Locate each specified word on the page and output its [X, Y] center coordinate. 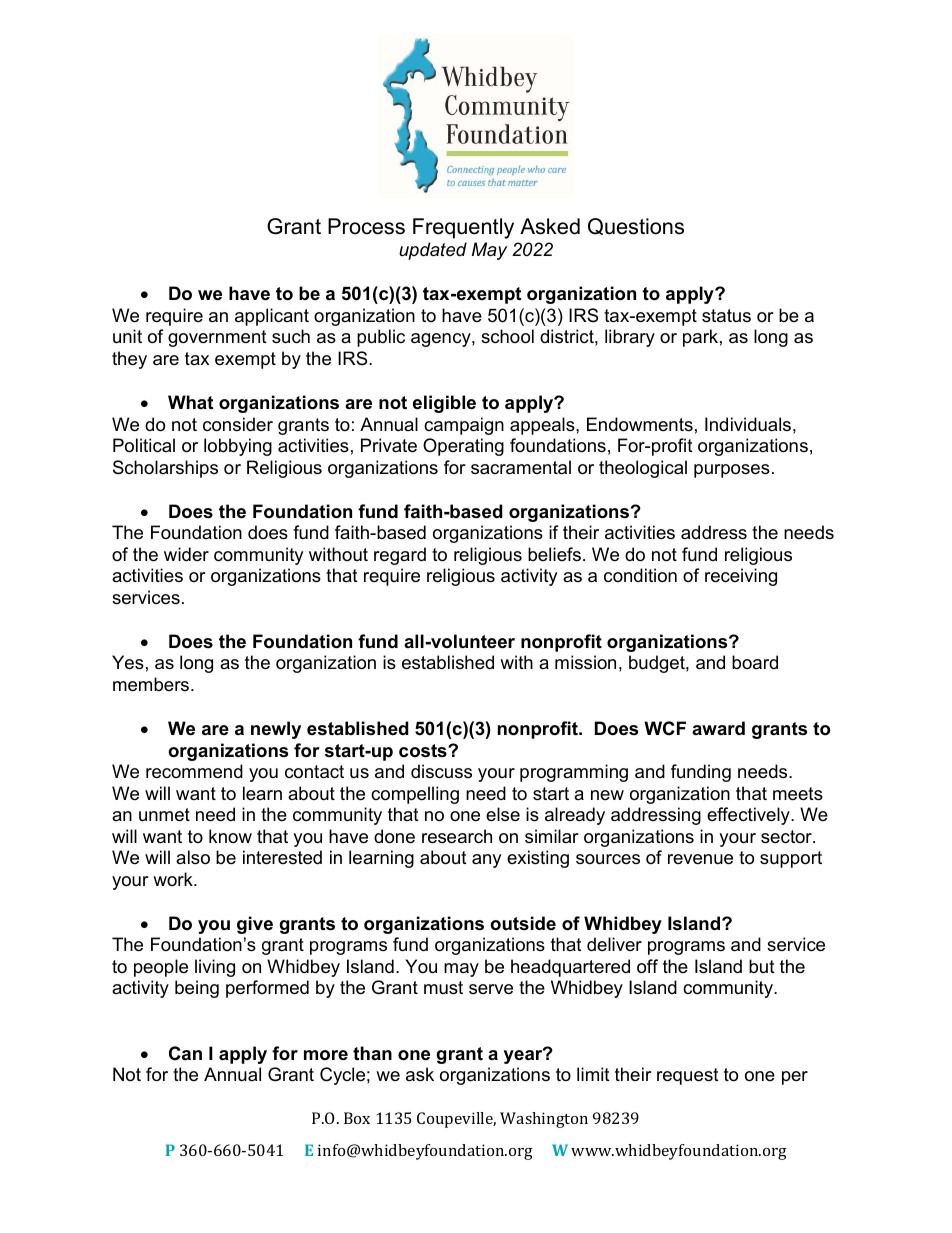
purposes [732, 471]
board [755, 662]
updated [433, 251]
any [486, 861]
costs [424, 751]
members [152, 684]
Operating [463, 447]
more [326, 1055]
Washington [544, 1120]
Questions [636, 226]
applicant [272, 317]
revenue [700, 859]
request [688, 1076]
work [174, 879]
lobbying [238, 447]
